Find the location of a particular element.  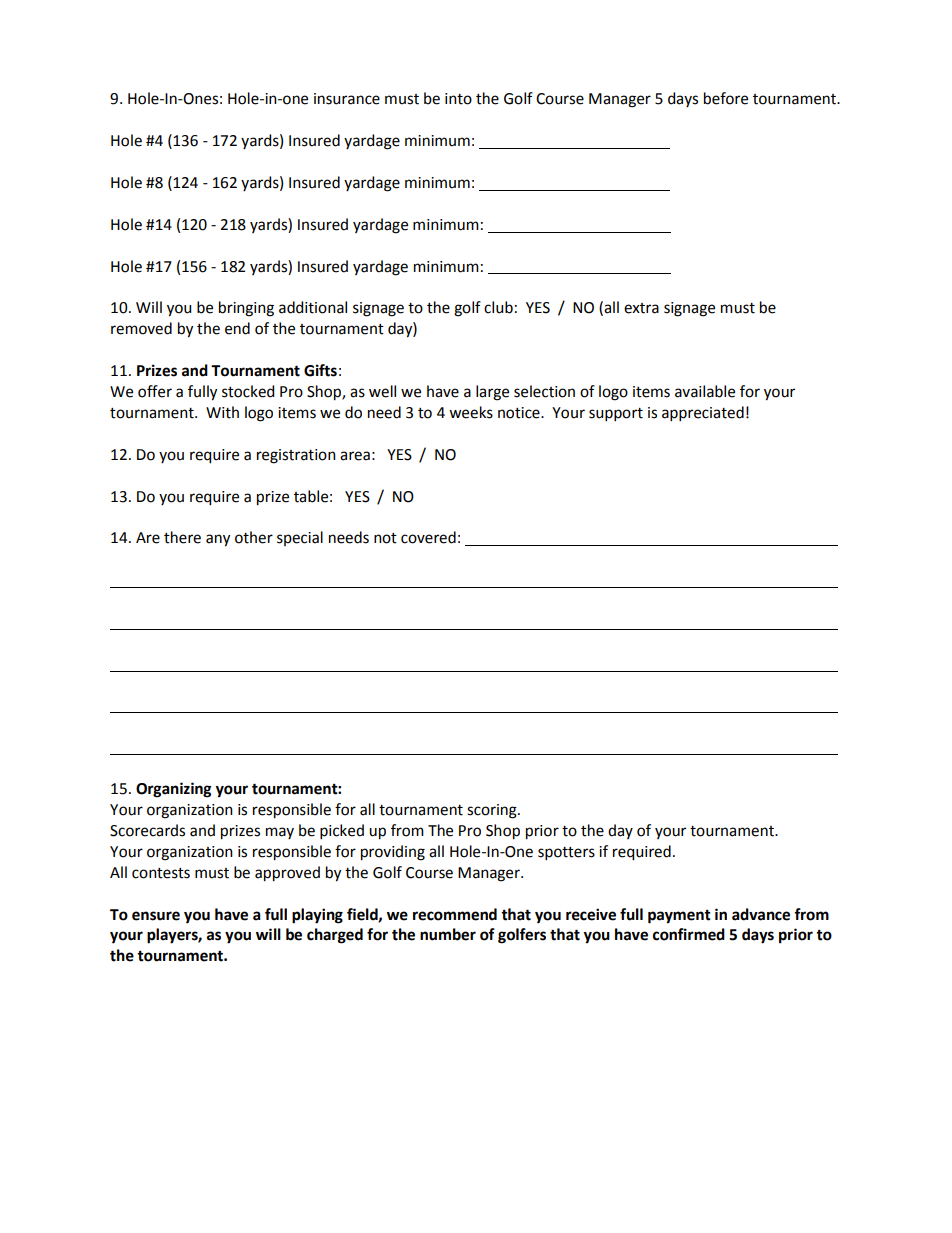

ensure is located at coordinates (156, 916).
